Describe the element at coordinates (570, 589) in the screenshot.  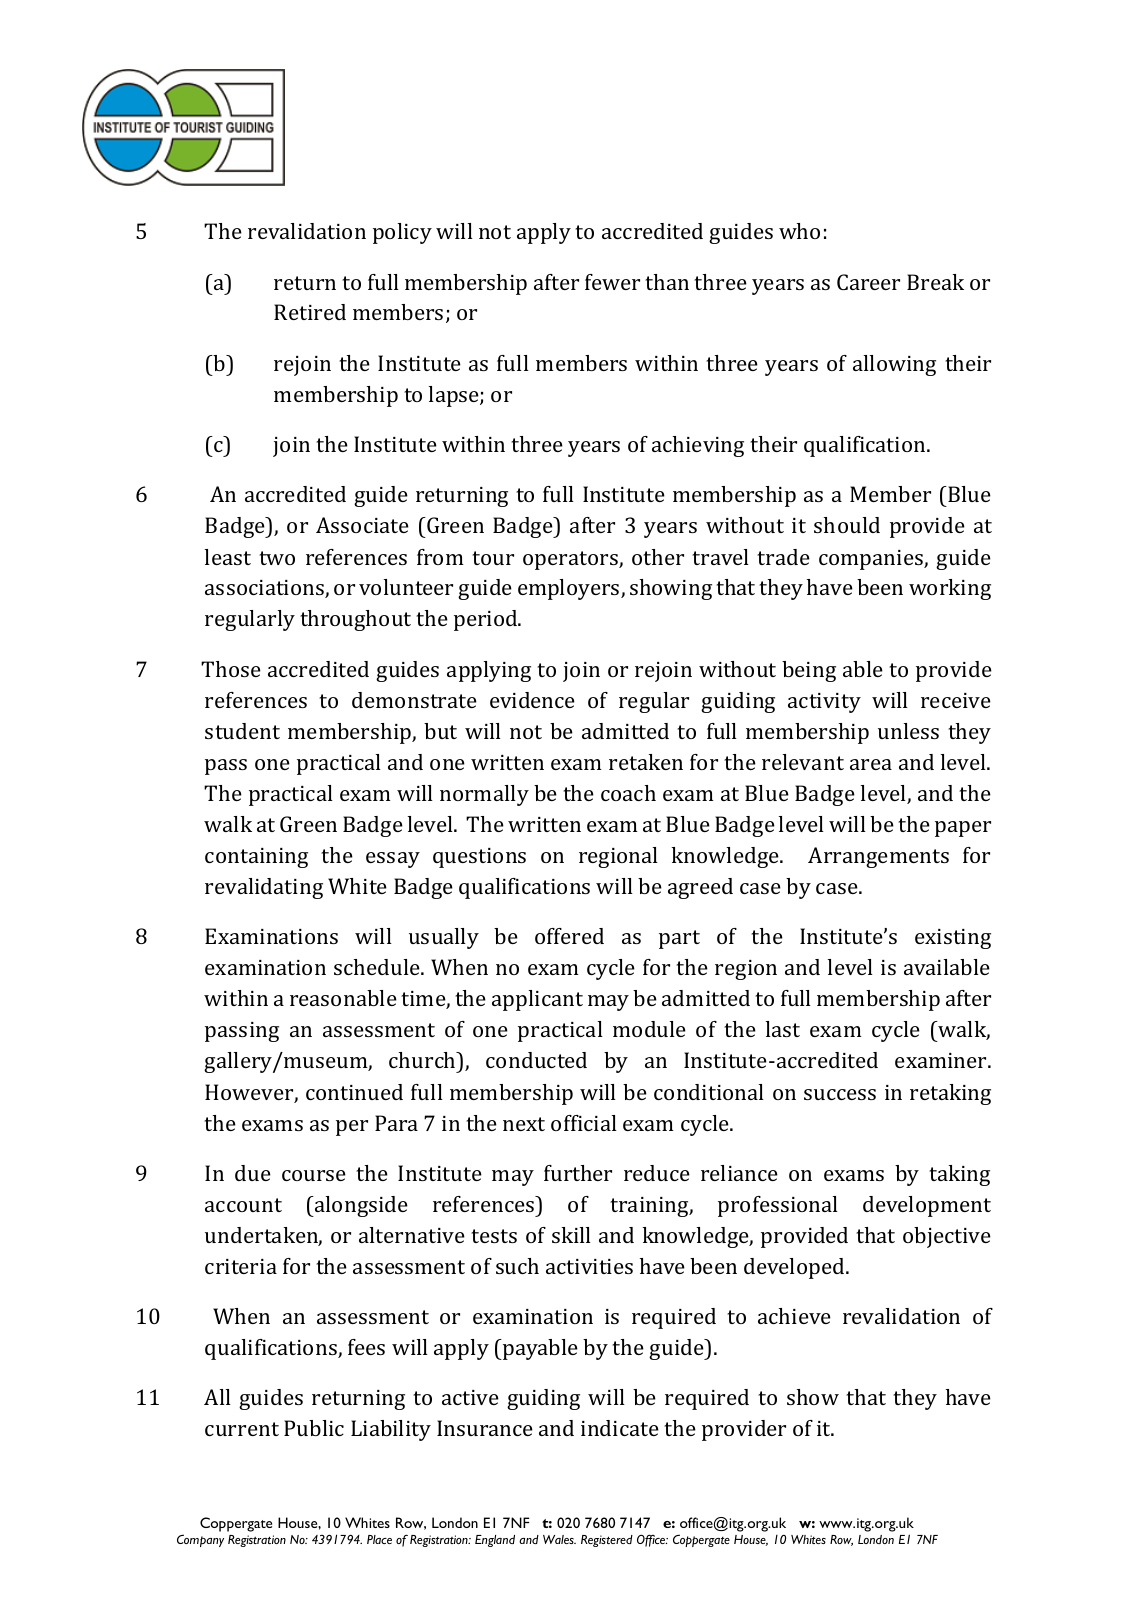
I see `employers` at that location.
